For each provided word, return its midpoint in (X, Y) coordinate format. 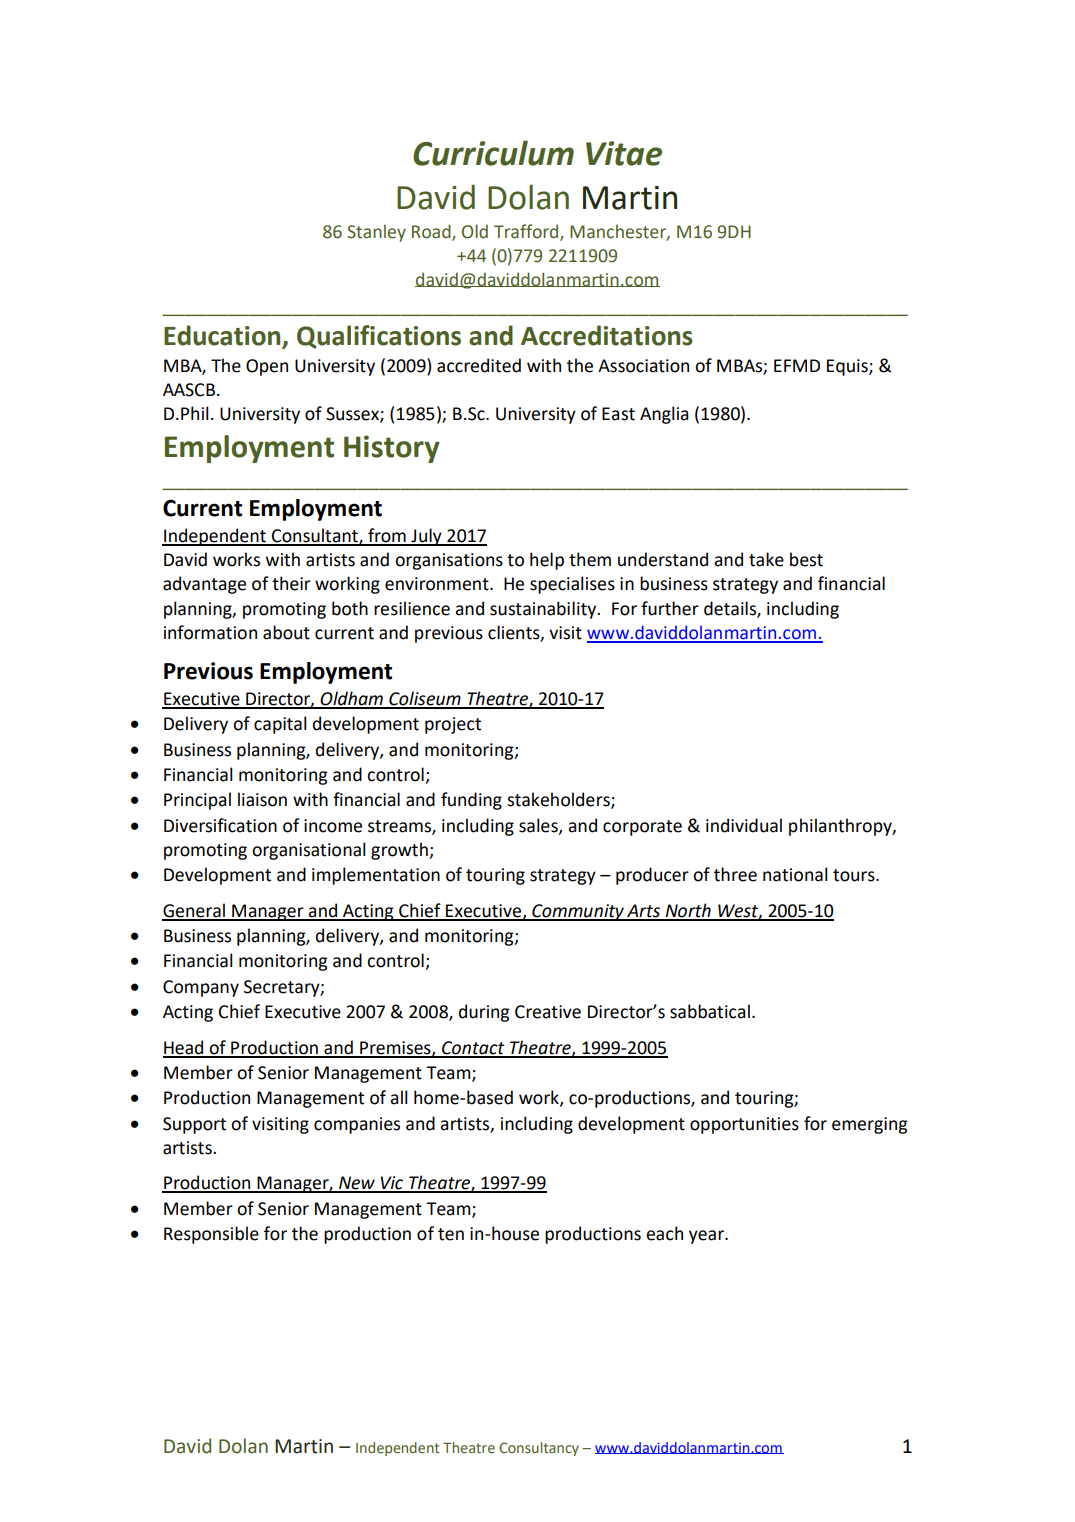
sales (539, 826)
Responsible (211, 1235)
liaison (262, 799)
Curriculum (493, 153)
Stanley (376, 233)
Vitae (624, 153)
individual (744, 825)
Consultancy (539, 1449)
